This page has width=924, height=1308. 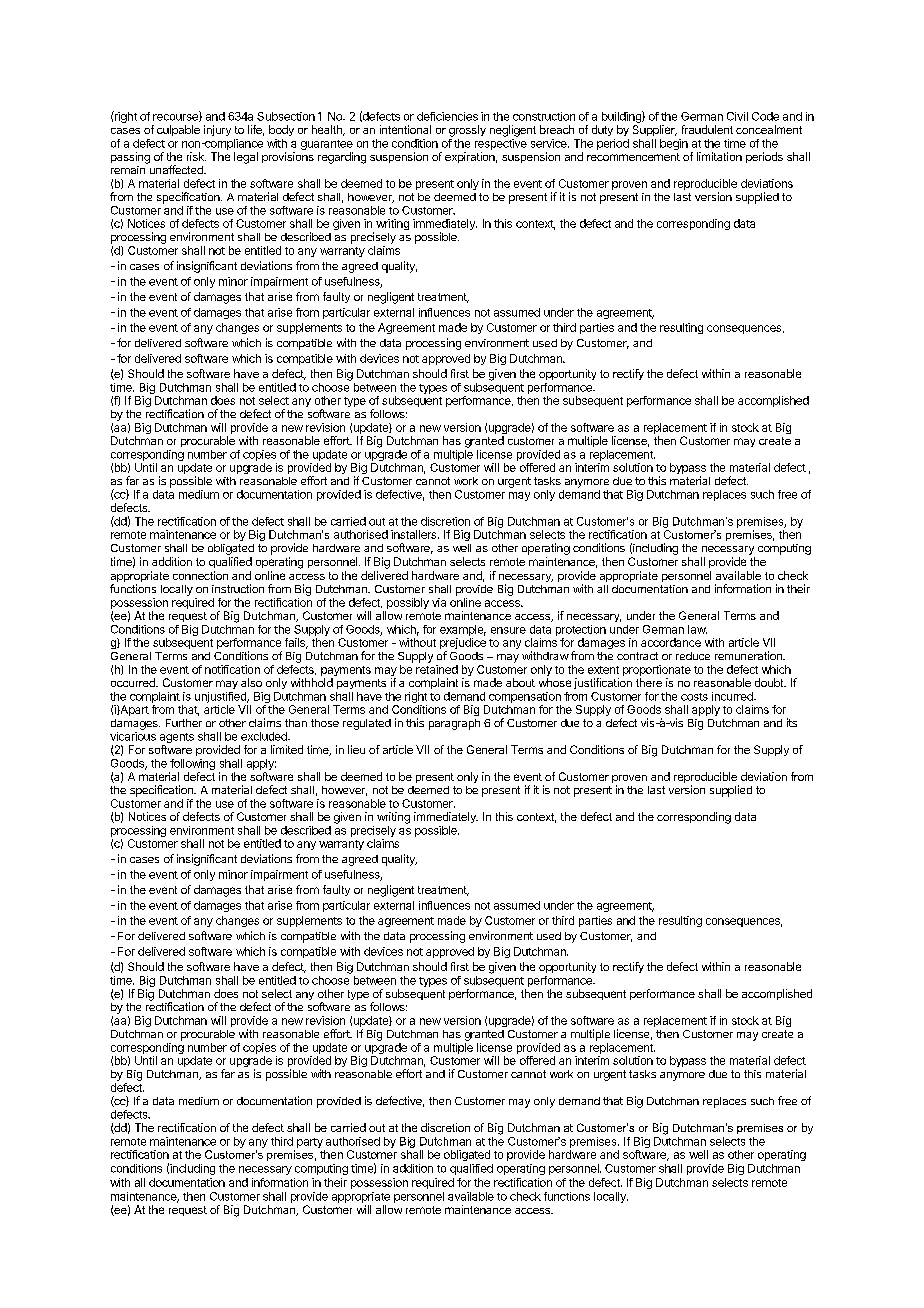 What do you see at coordinates (232, 669) in the page?
I see `notification` at bounding box center [232, 669].
